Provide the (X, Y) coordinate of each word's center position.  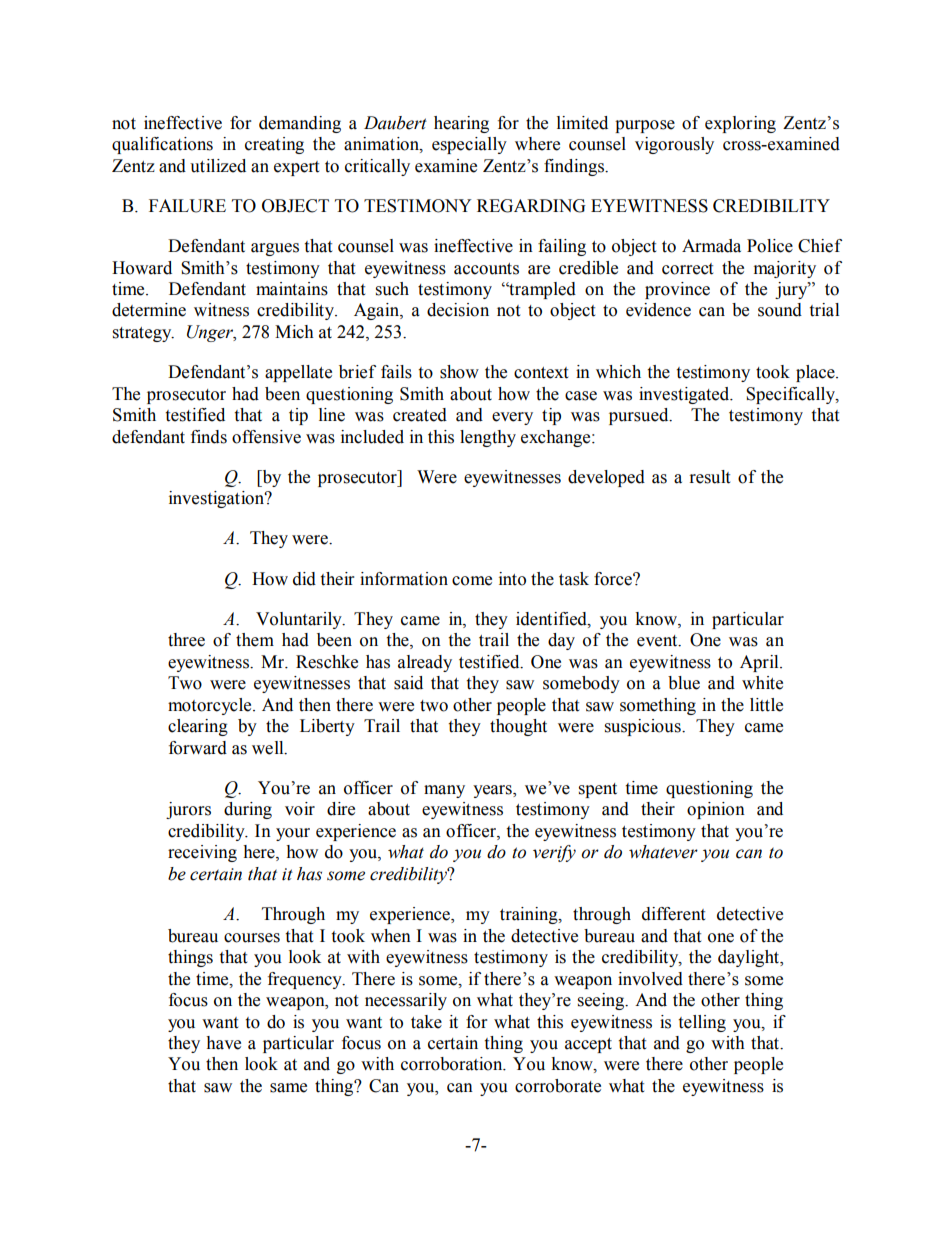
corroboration (453, 1064)
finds (209, 437)
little (766, 705)
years (493, 791)
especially (469, 145)
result (710, 477)
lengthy (488, 438)
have (223, 1043)
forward (198, 748)
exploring (740, 124)
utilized (218, 166)
